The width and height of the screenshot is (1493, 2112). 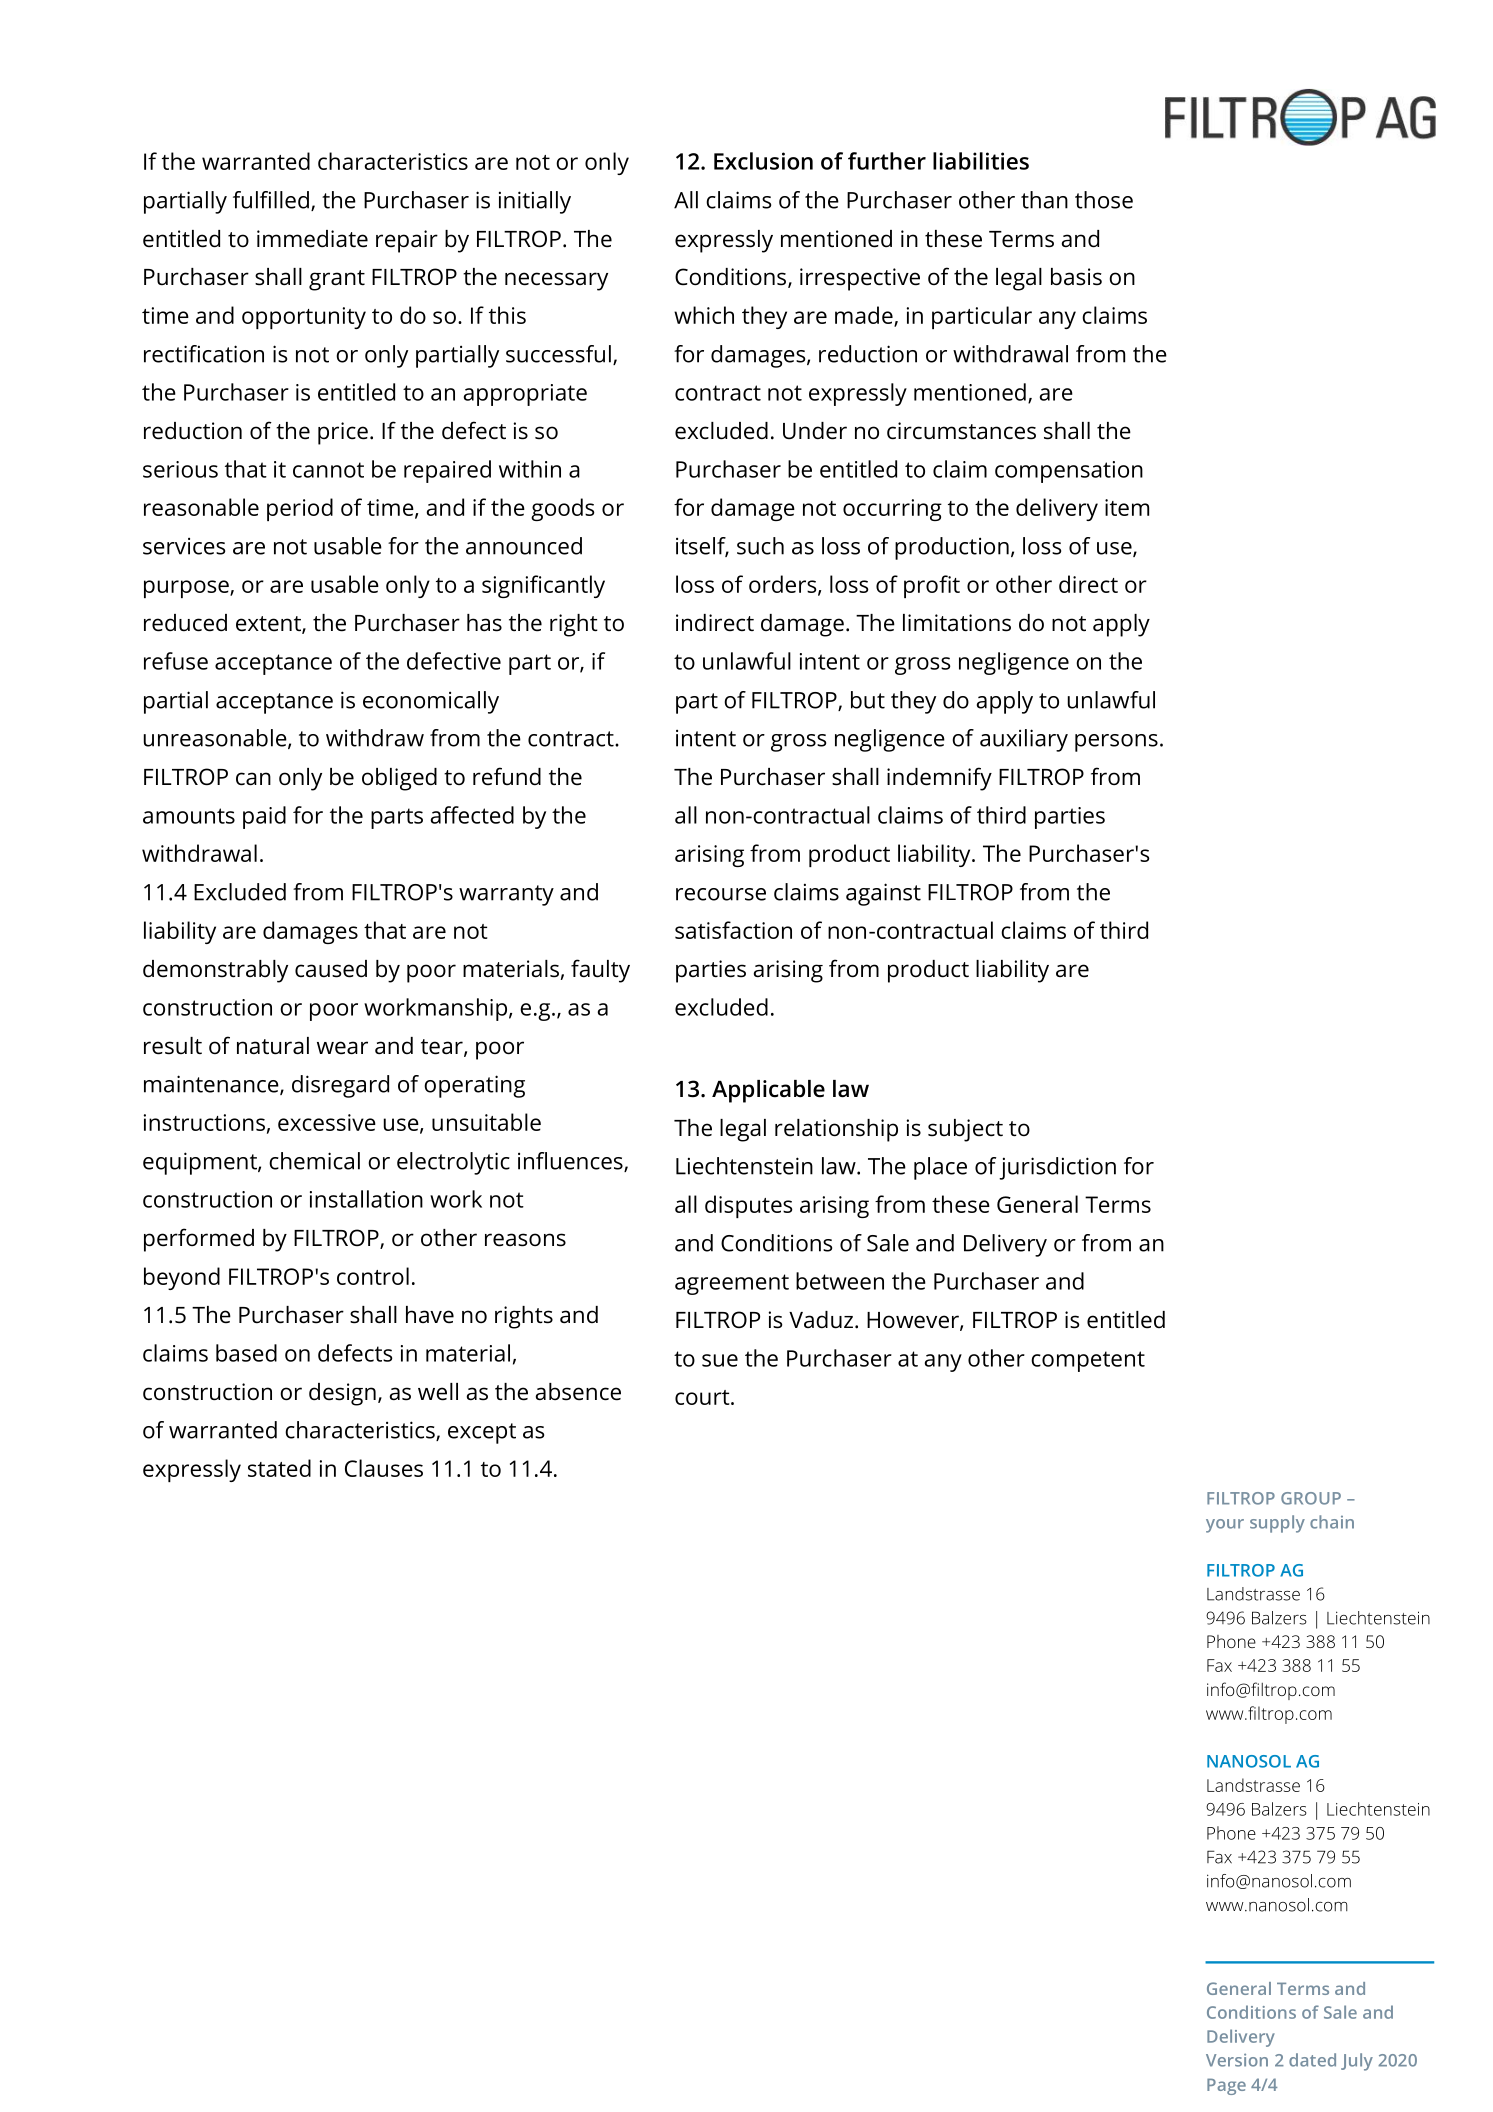 What do you see at coordinates (1057, 1168) in the screenshot?
I see `jurisdiction` at bounding box center [1057, 1168].
